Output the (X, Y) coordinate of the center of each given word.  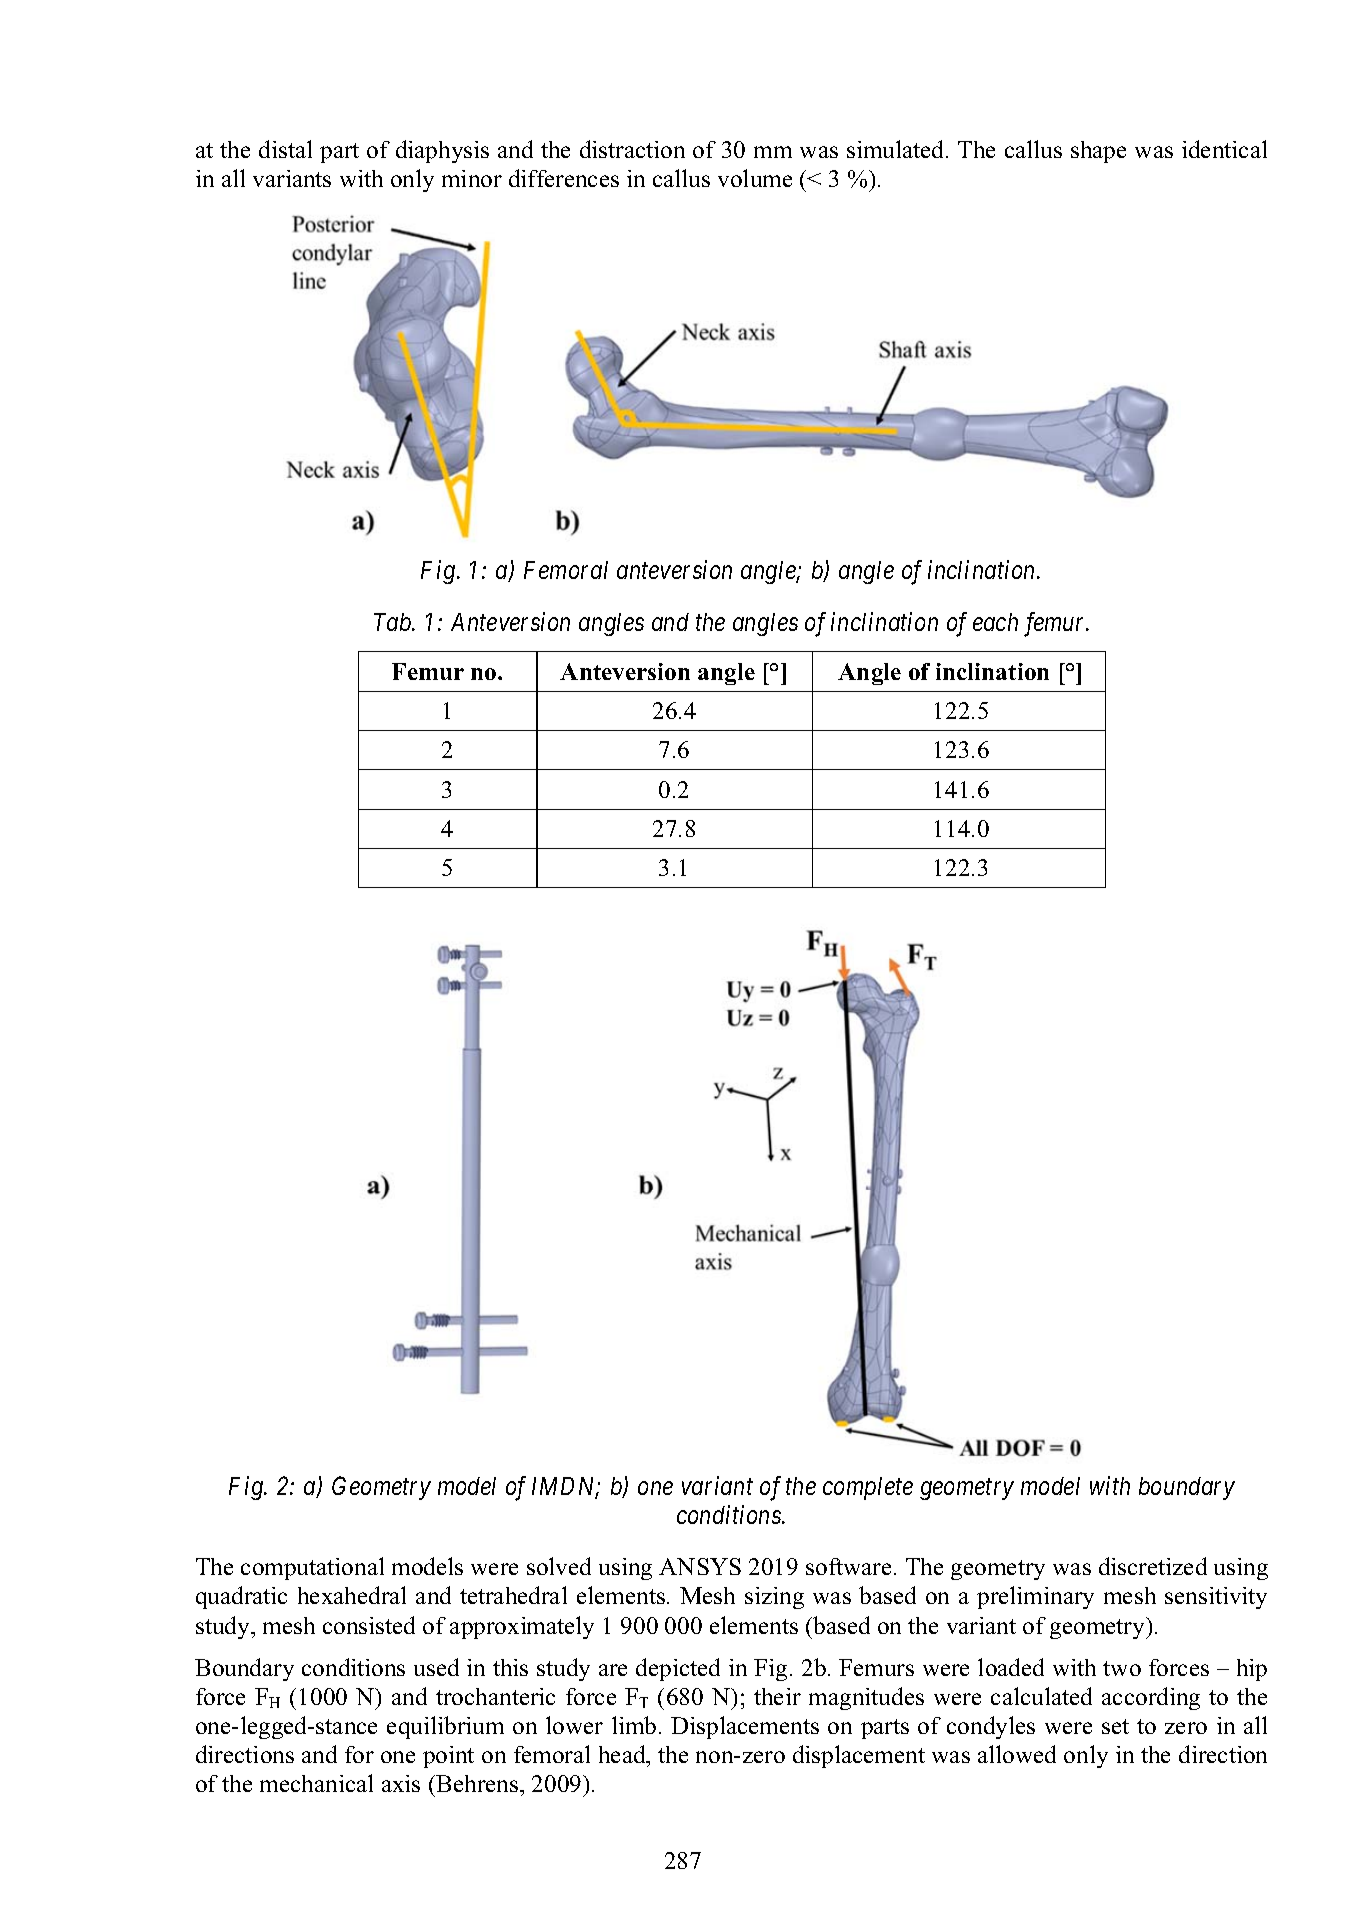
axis (401, 1783)
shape (1098, 152)
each (995, 622)
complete (868, 1488)
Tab (394, 622)
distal (285, 149)
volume (755, 178)
